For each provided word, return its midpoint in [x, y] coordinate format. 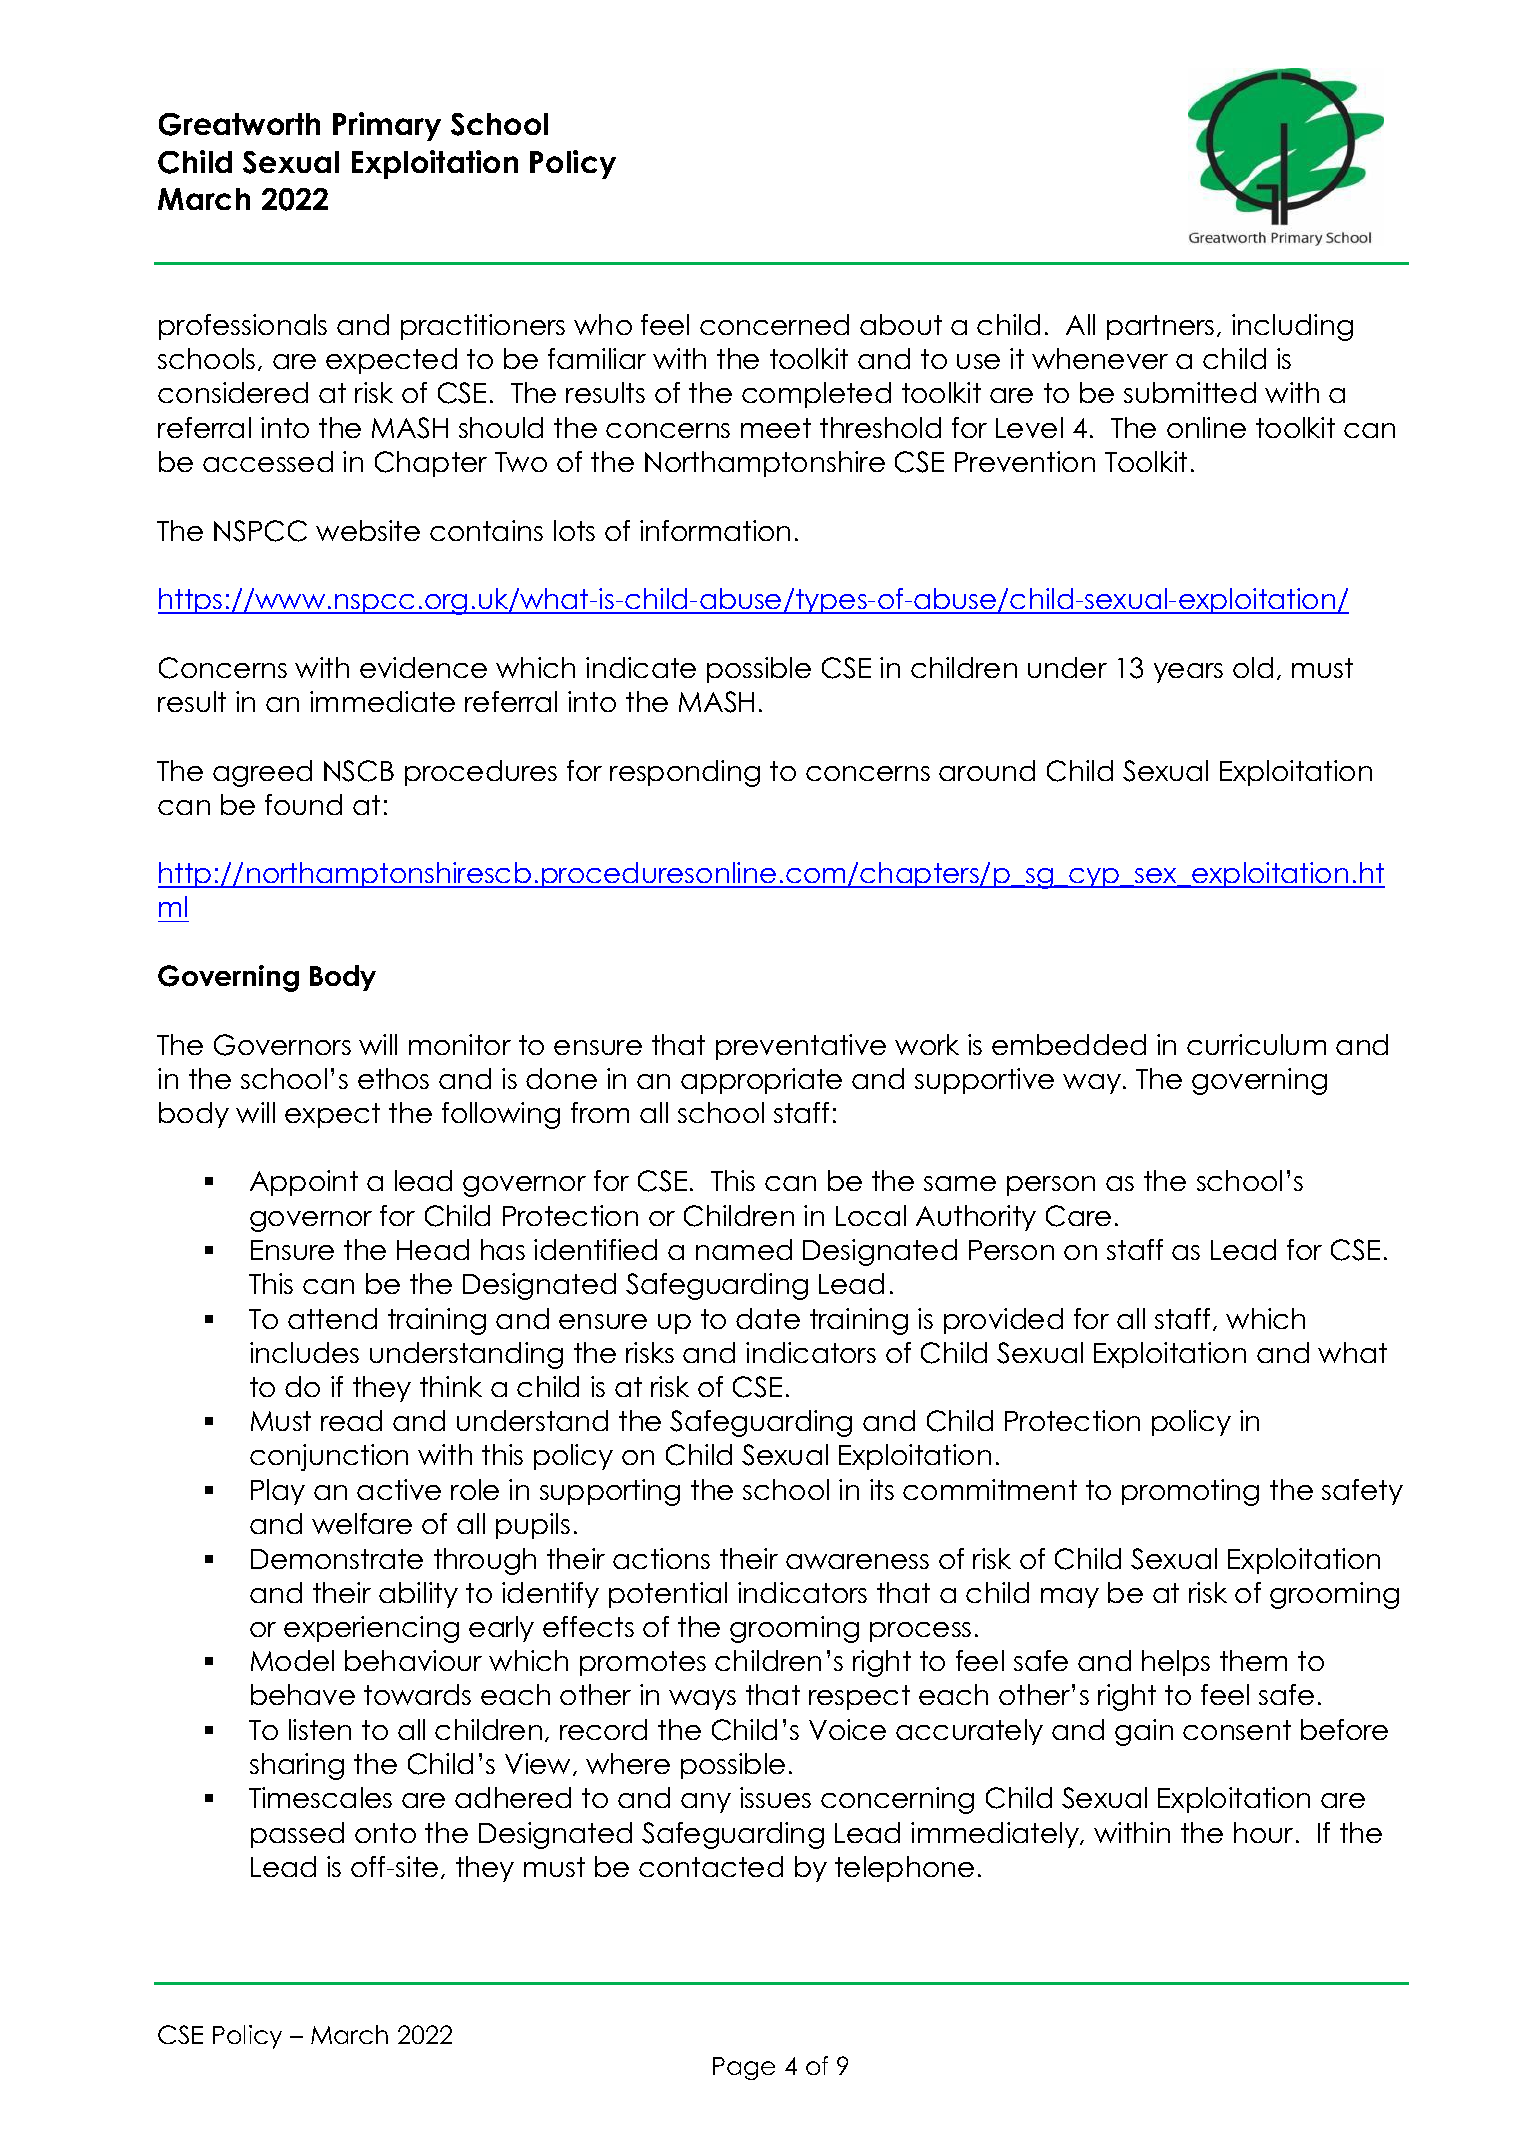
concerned [774, 324]
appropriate [761, 1081]
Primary [387, 126]
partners [1160, 327]
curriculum [1256, 1044]
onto [385, 1833]
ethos [393, 1078]
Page [744, 2068]
